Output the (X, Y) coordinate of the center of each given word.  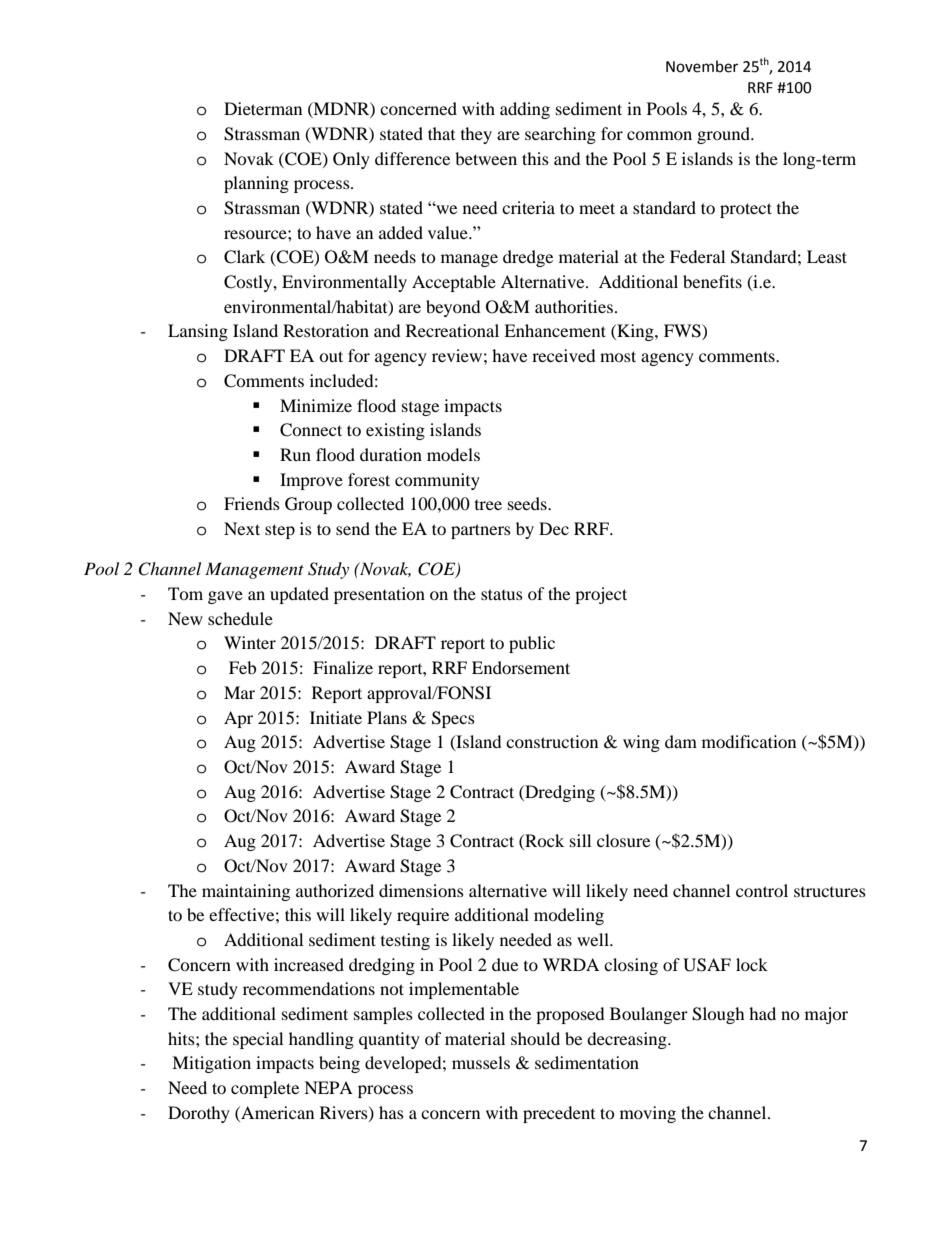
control (762, 890)
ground (724, 135)
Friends (252, 503)
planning (256, 184)
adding (525, 110)
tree (488, 505)
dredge (528, 258)
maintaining (246, 892)
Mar (239, 692)
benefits (712, 281)
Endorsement (521, 667)
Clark (244, 257)
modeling (569, 916)
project (601, 595)
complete (265, 1089)
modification (749, 741)
